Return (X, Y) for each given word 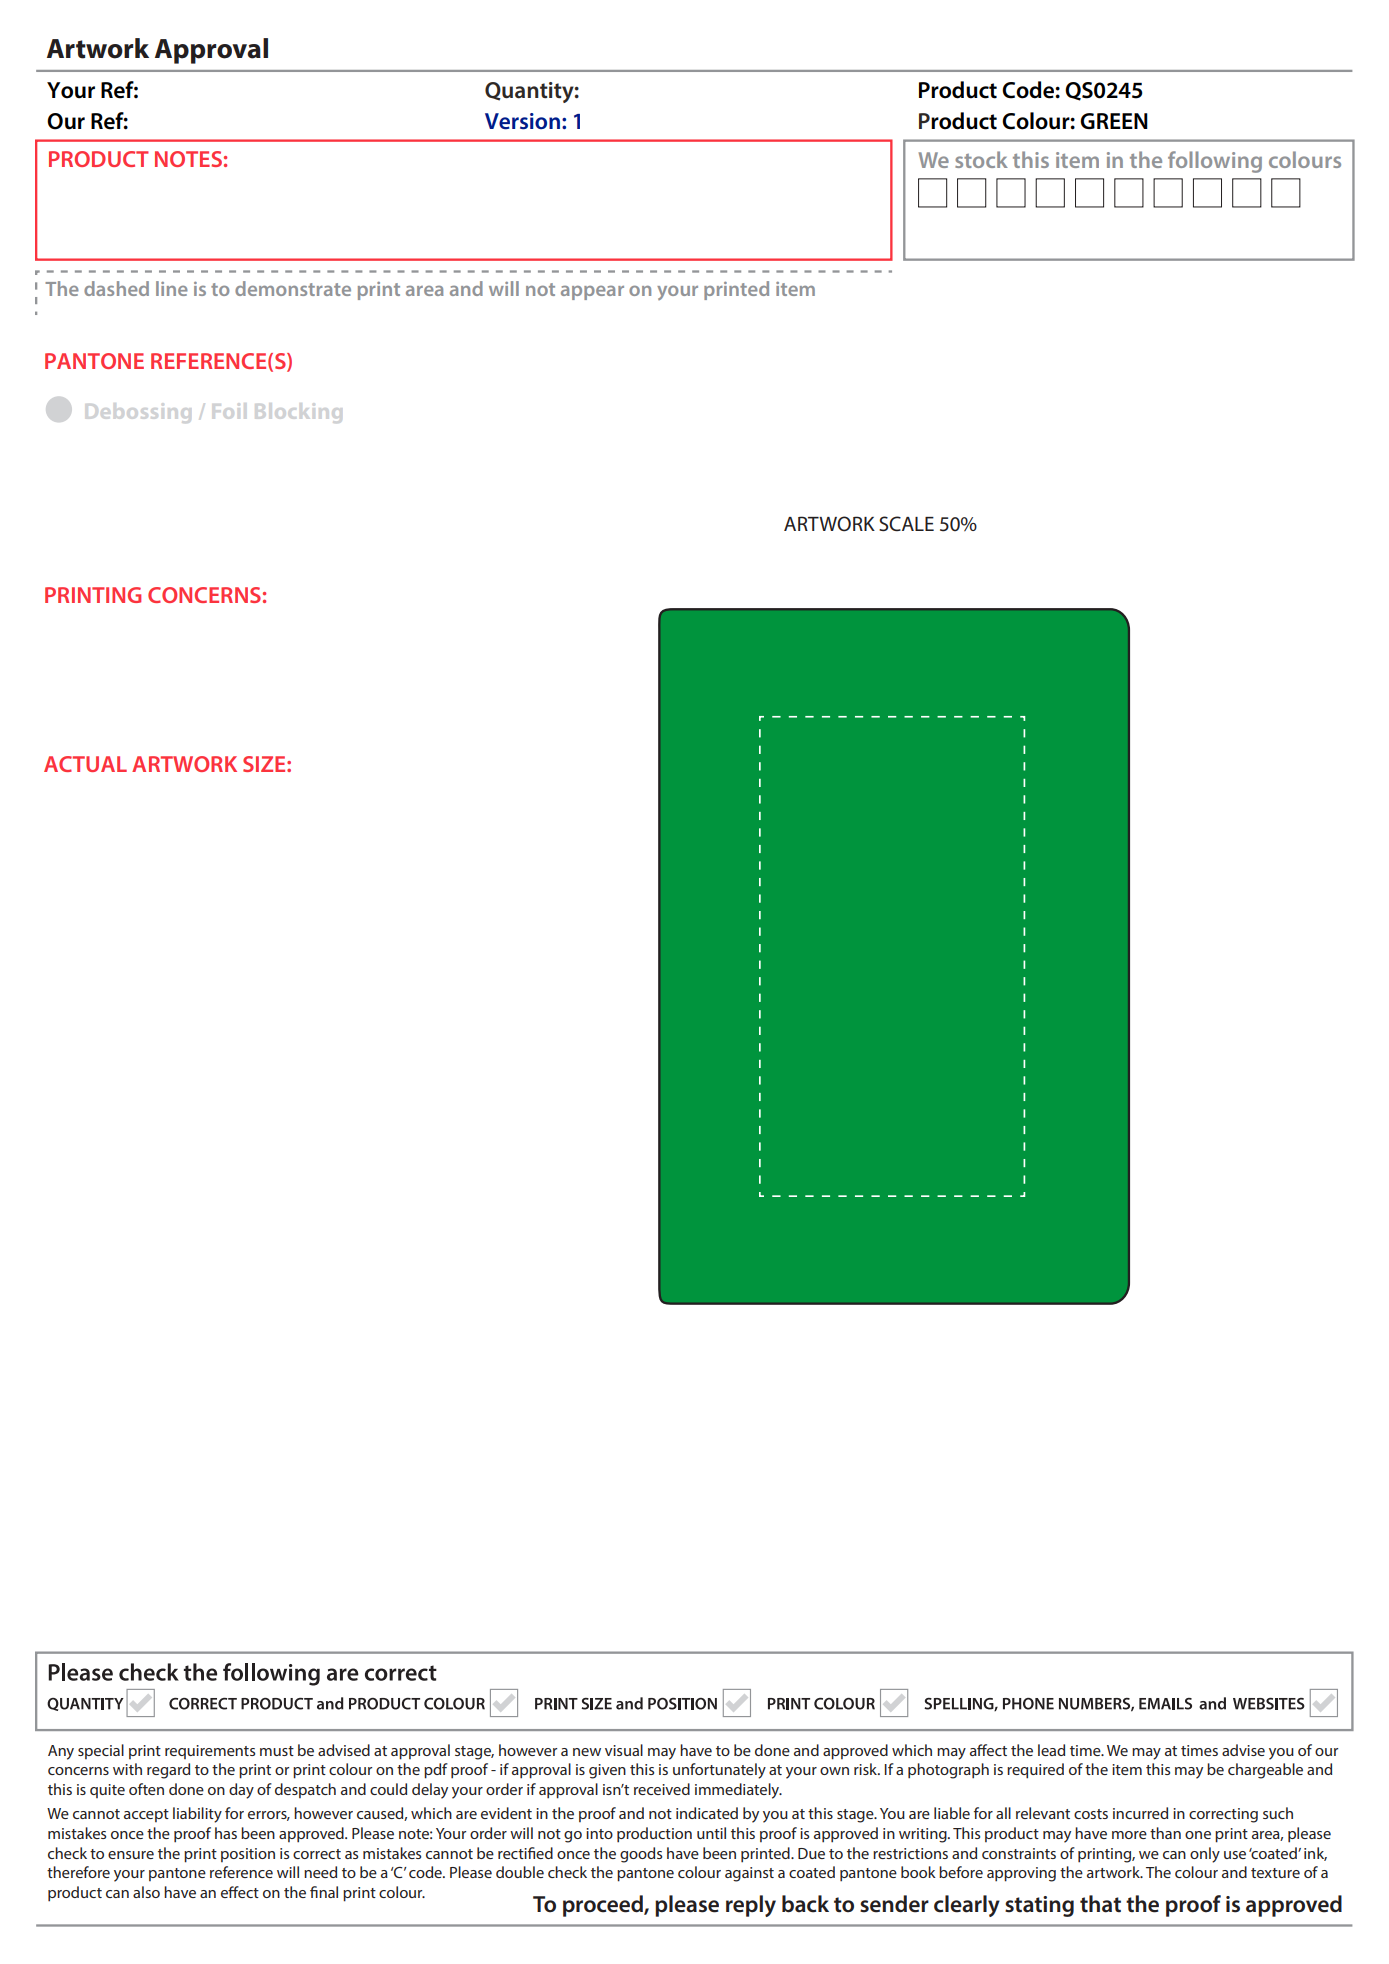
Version (522, 121)
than (1165, 1833)
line (172, 288)
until (711, 1833)
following (1215, 162)
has (226, 1833)
